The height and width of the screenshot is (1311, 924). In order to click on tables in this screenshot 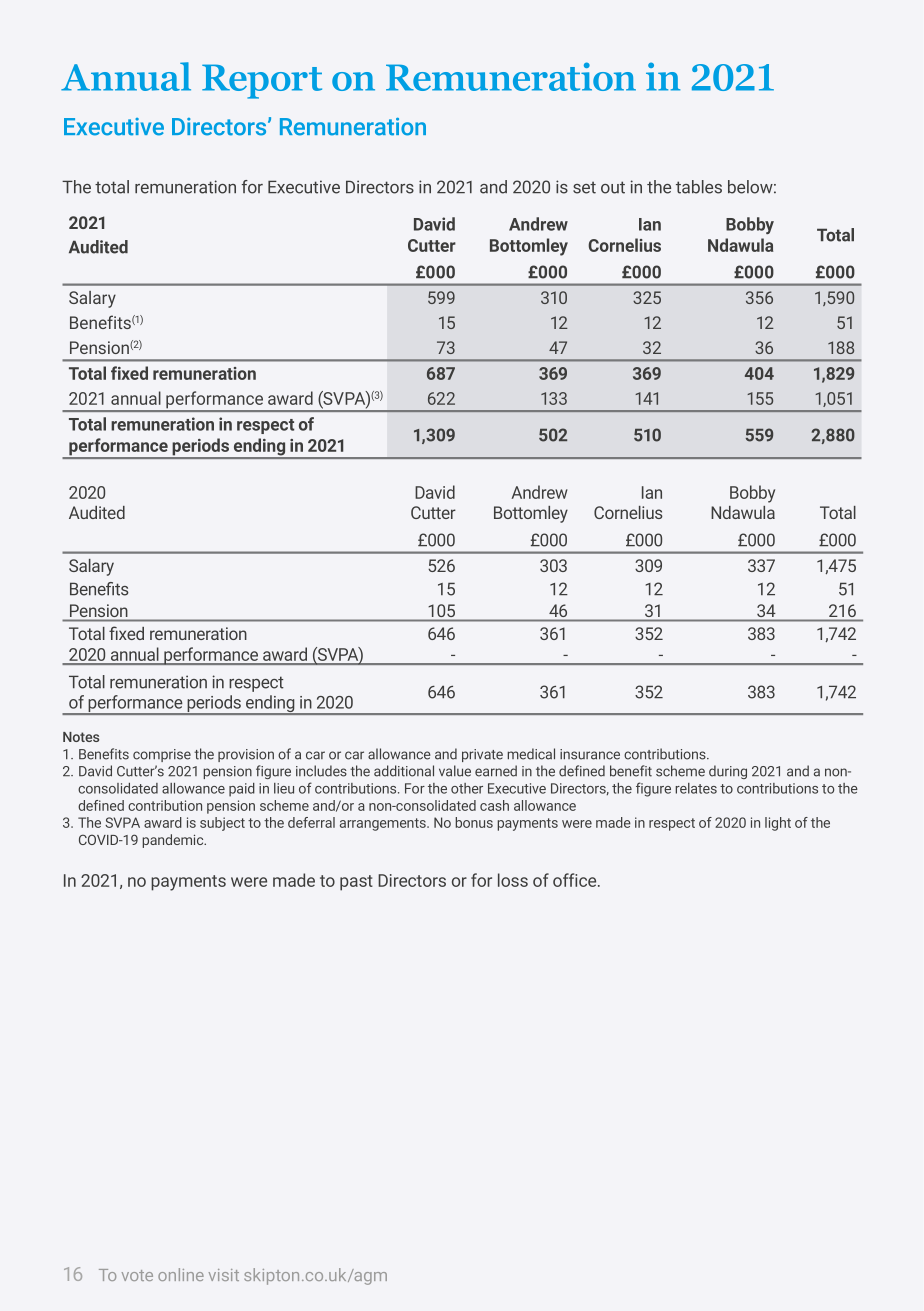, I will do `click(699, 187)`.
